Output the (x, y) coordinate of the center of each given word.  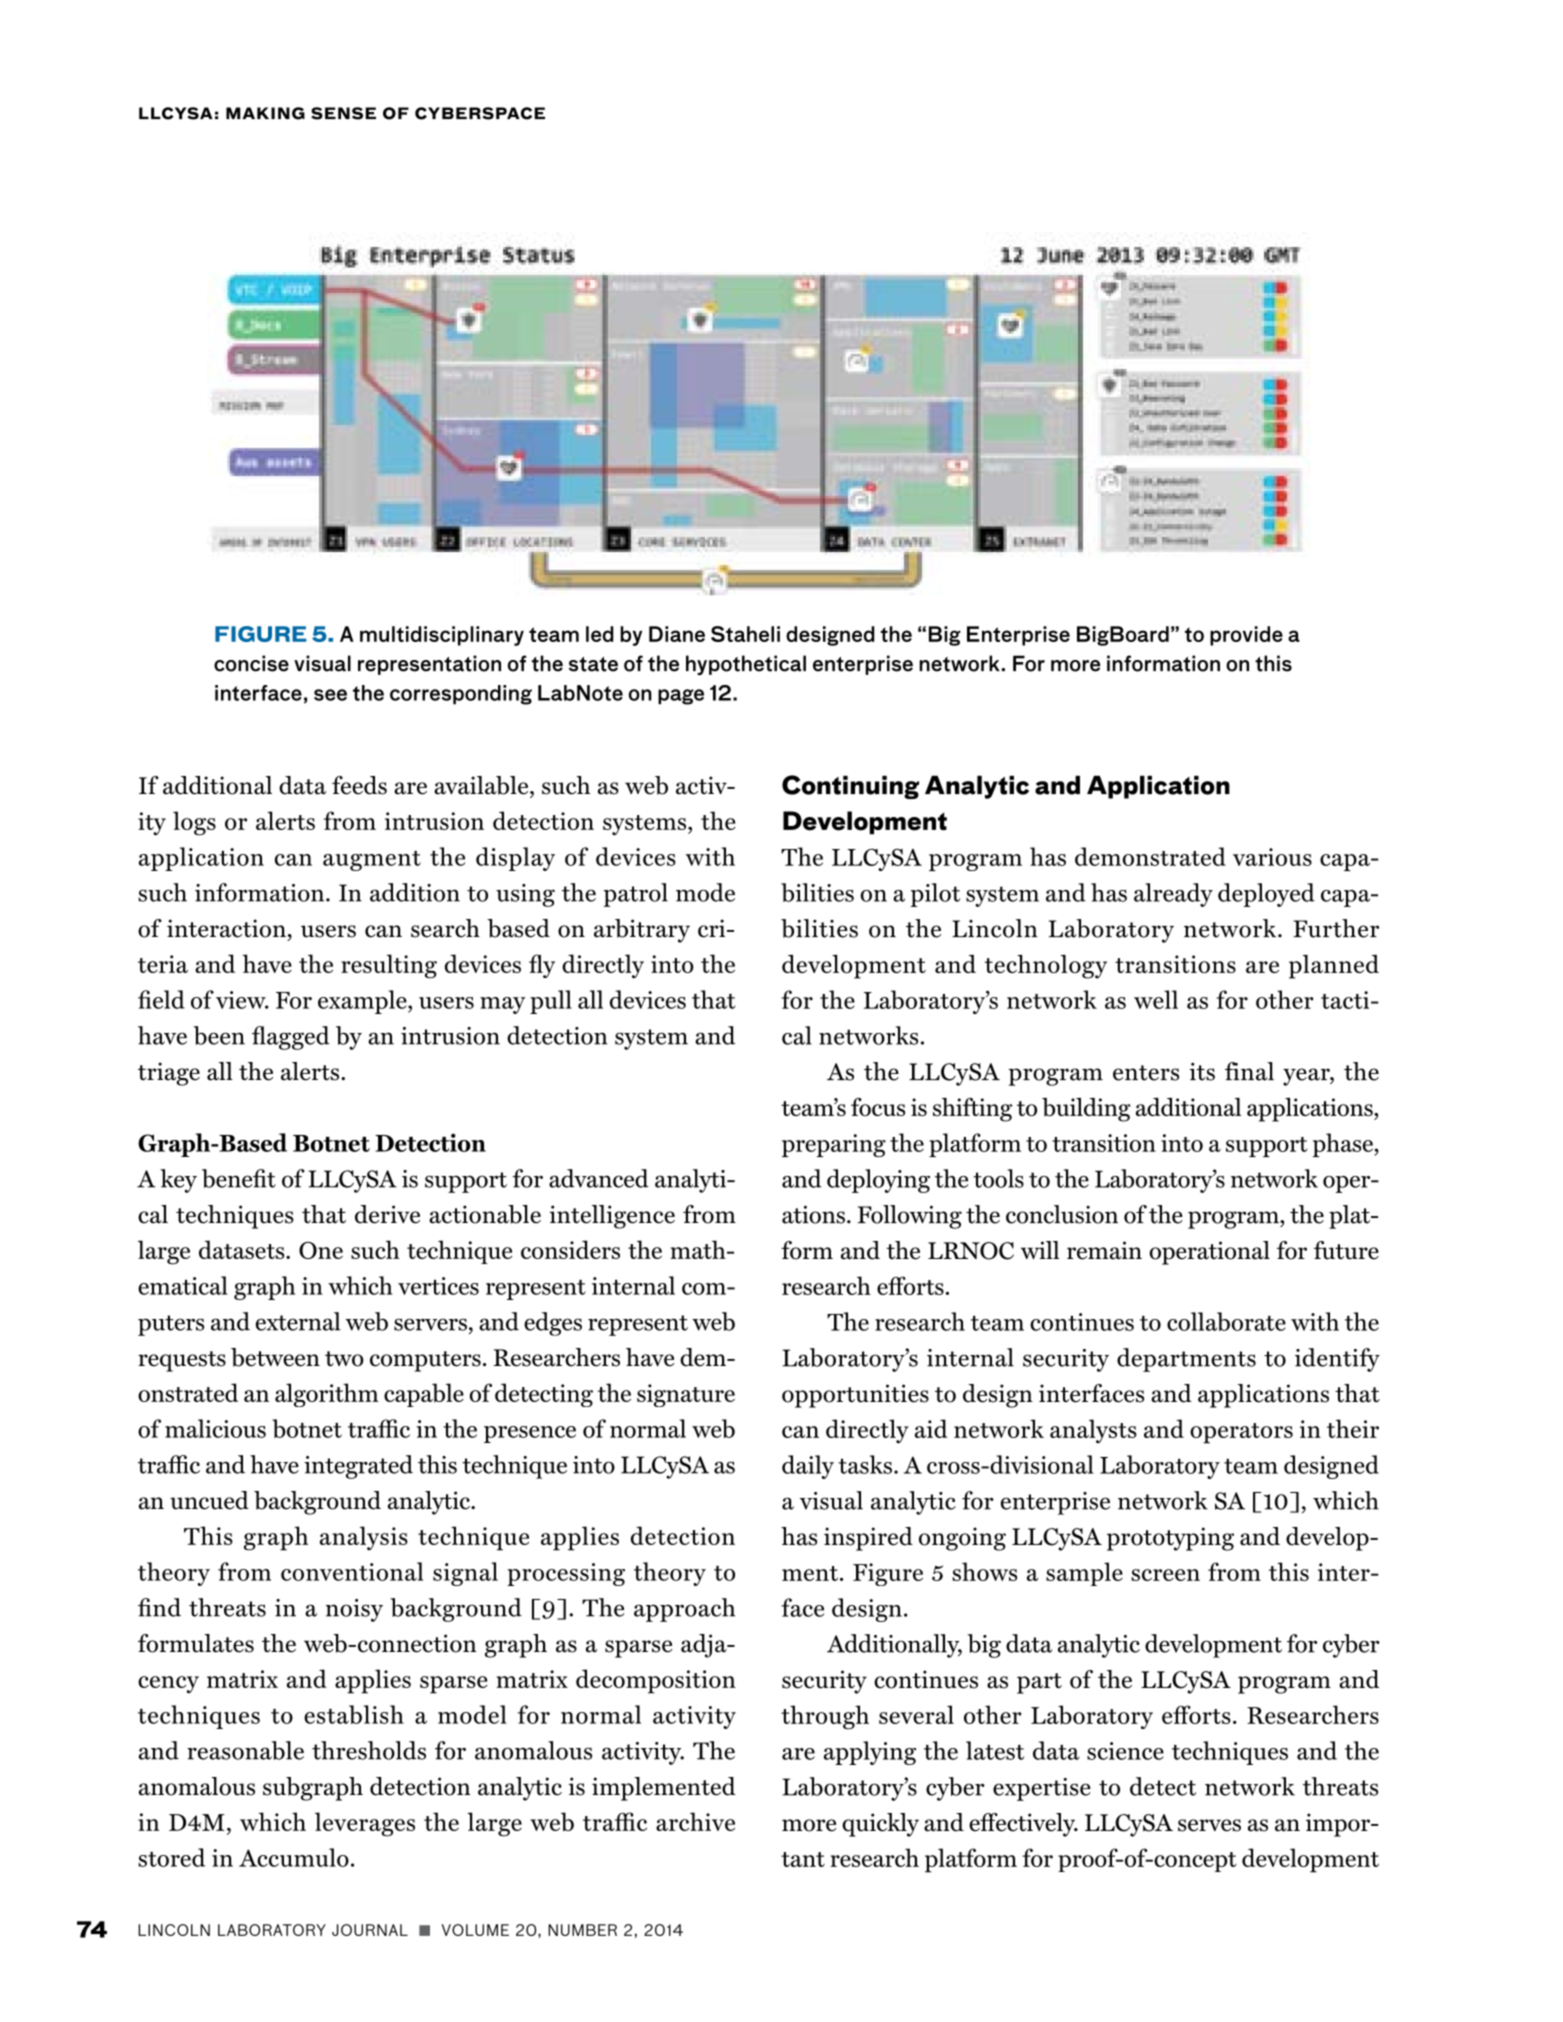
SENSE (343, 113)
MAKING (265, 113)
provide (1246, 636)
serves (1209, 1825)
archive (695, 1821)
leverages (365, 1824)
